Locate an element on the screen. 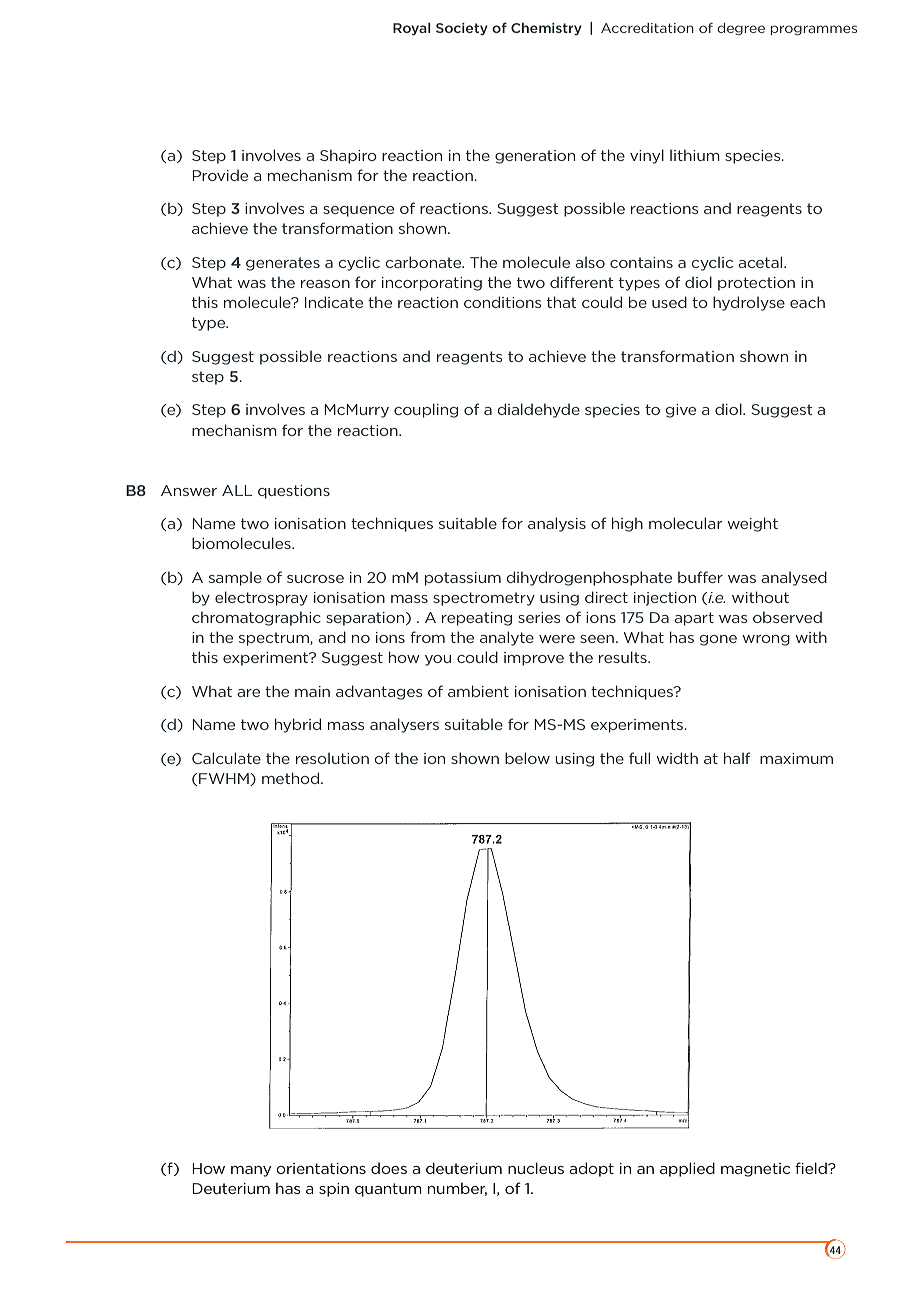  that is located at coordinates (562, 302).
